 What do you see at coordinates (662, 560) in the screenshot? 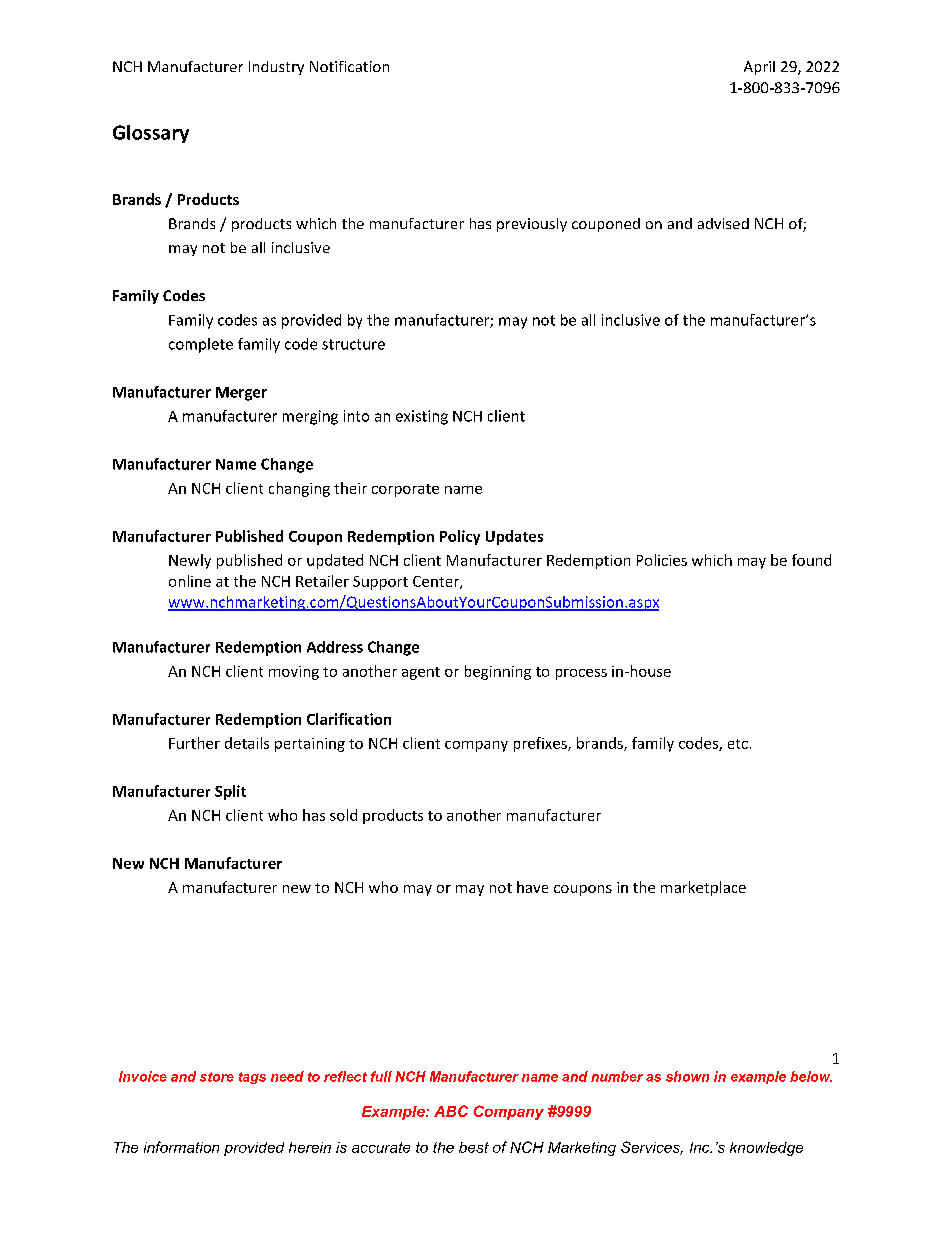
I see `Policies` at bounding box center [662, 560].
